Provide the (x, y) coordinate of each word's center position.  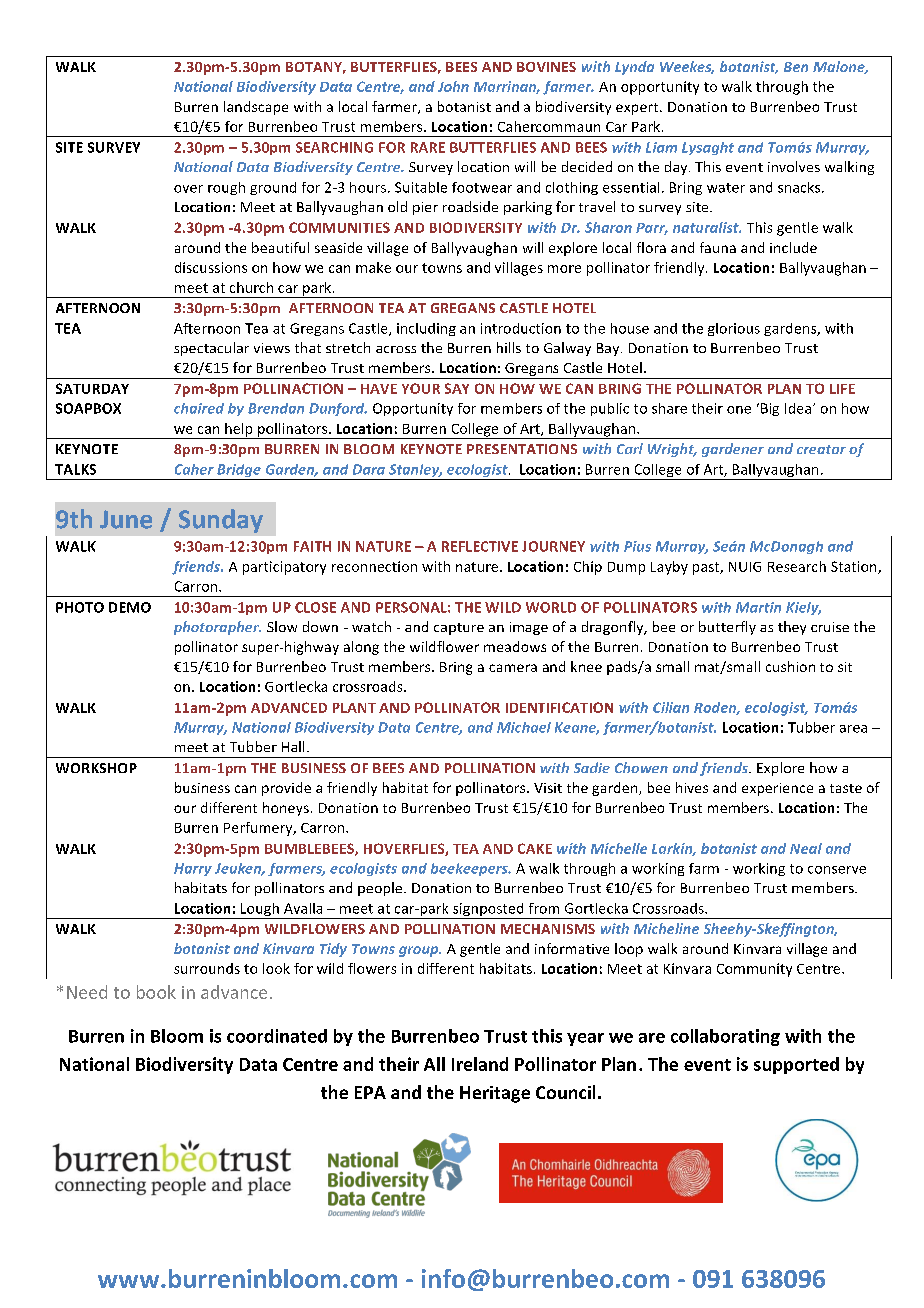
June (126, 519)
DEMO (130, 607)
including (426, 329)
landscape (256, 108)
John (453, 86)
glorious (734, 329)
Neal (806, 848)
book (156, 992)
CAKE (535, 848)
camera (513, 668)
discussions (211, 267)
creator (821, 449)
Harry (193, 869)
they (792, 628)
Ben (796, 67)
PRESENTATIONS (522, 449)
